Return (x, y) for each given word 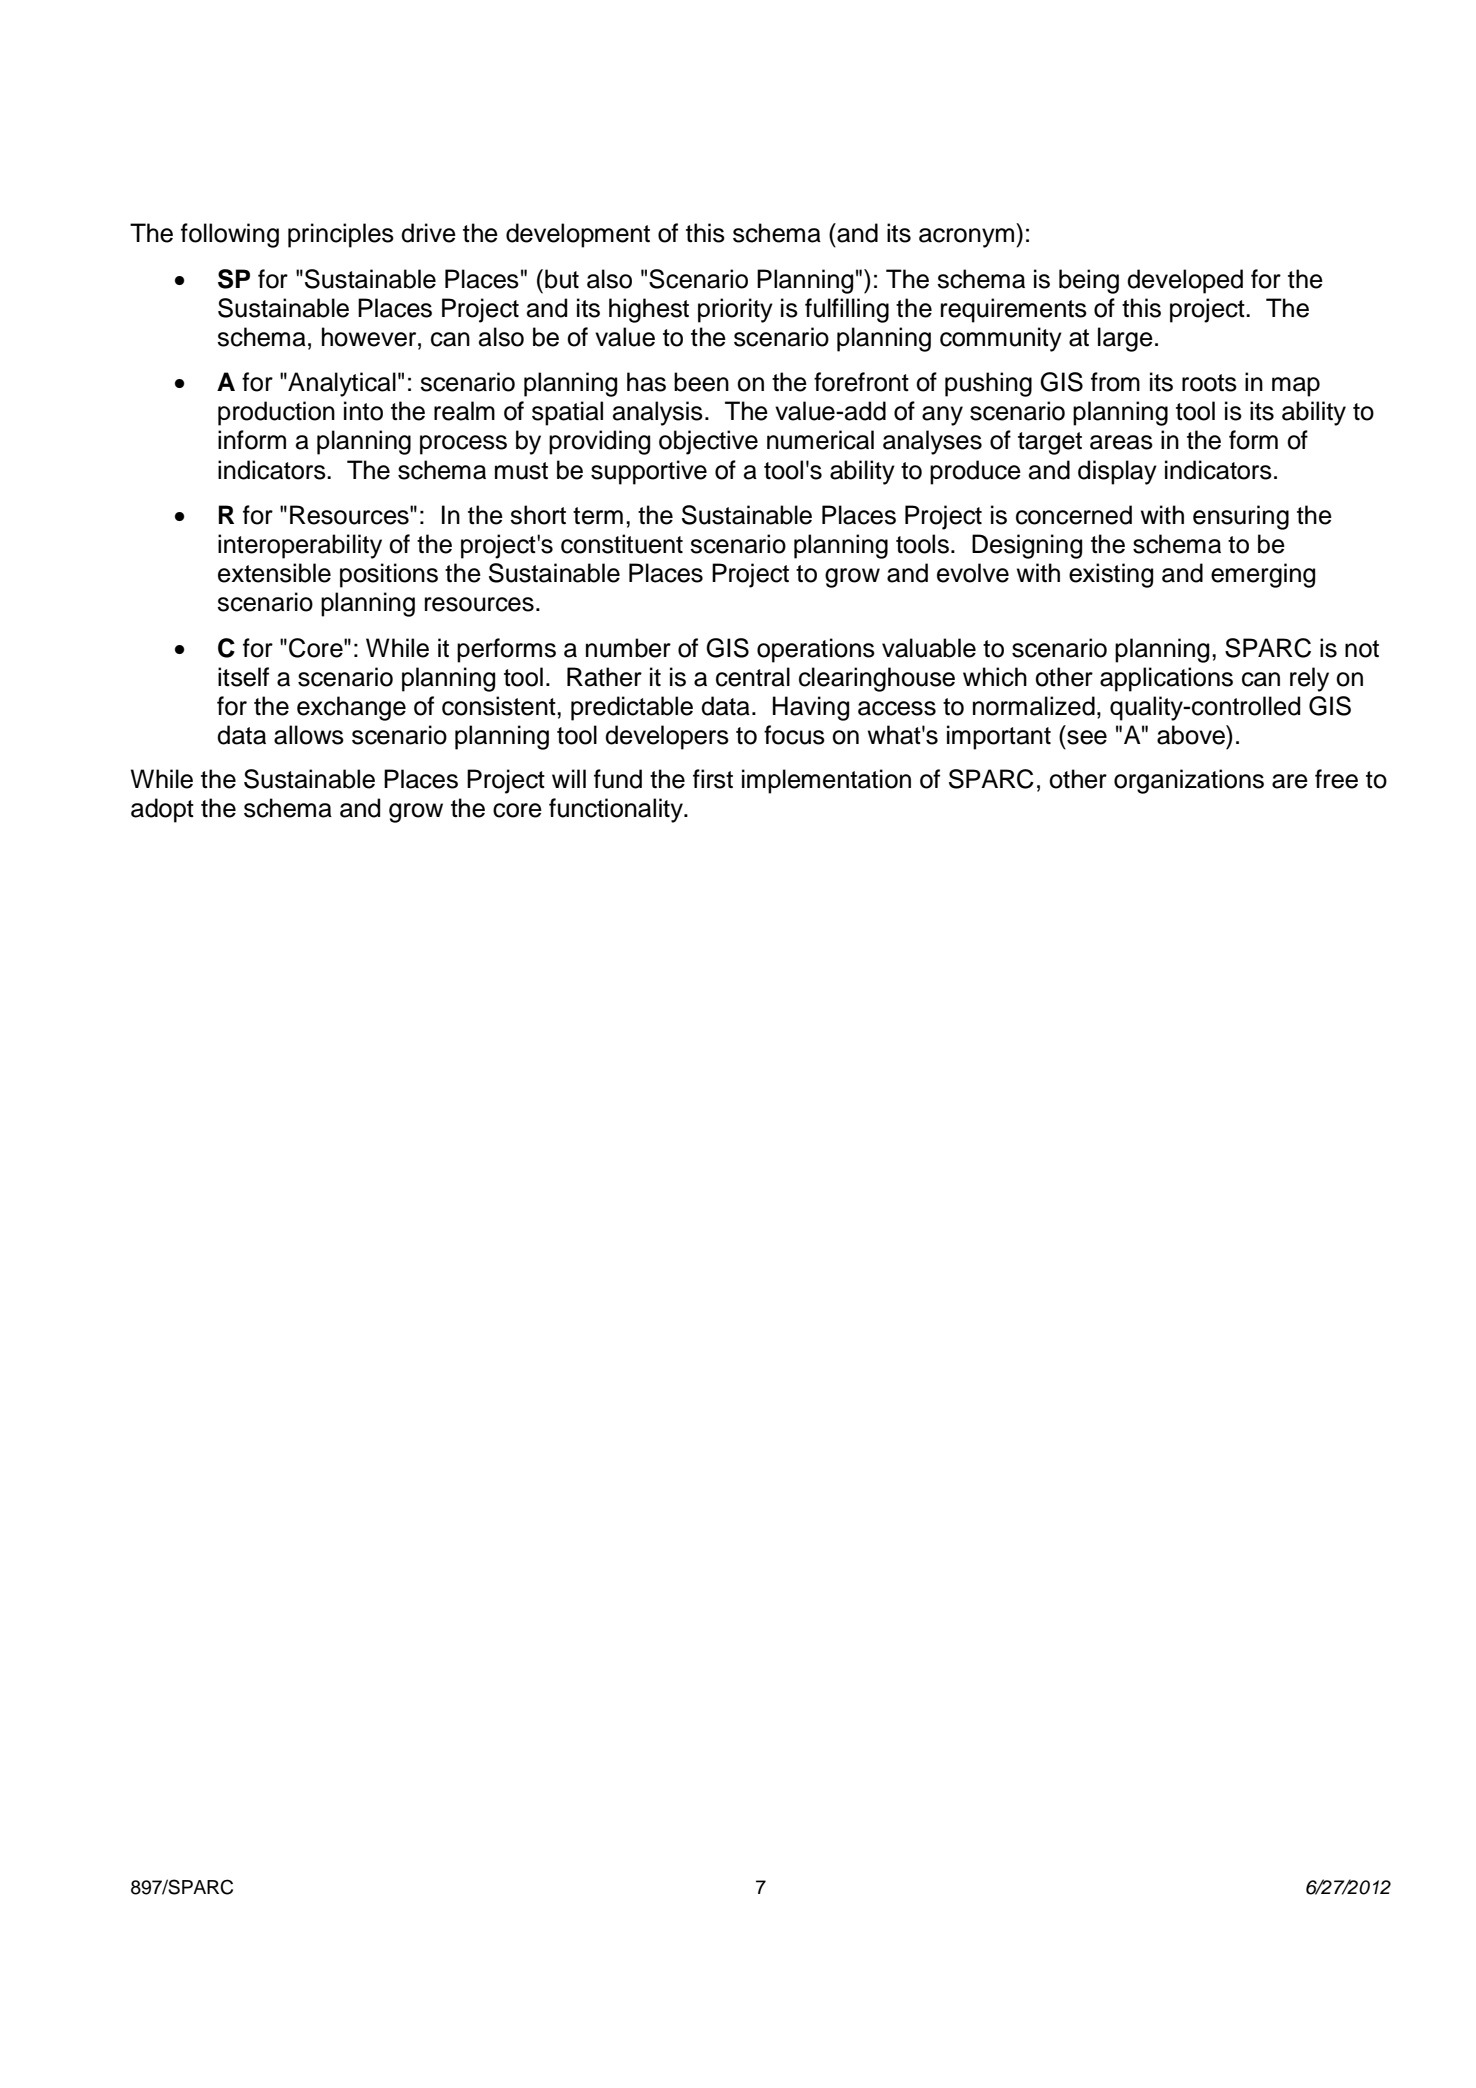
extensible (274, 573)
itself (243, 677)
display (1117, 472)
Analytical (341, 384)
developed (1185, 281)
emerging (1263, 575)
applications (1166, 679)
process (463, 445)
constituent (622, 544)
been (701, 382)
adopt (162, 810)
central (753, 677)
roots (1209, 383)
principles (341, 235)
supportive (649, 472)
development (578, 235)
